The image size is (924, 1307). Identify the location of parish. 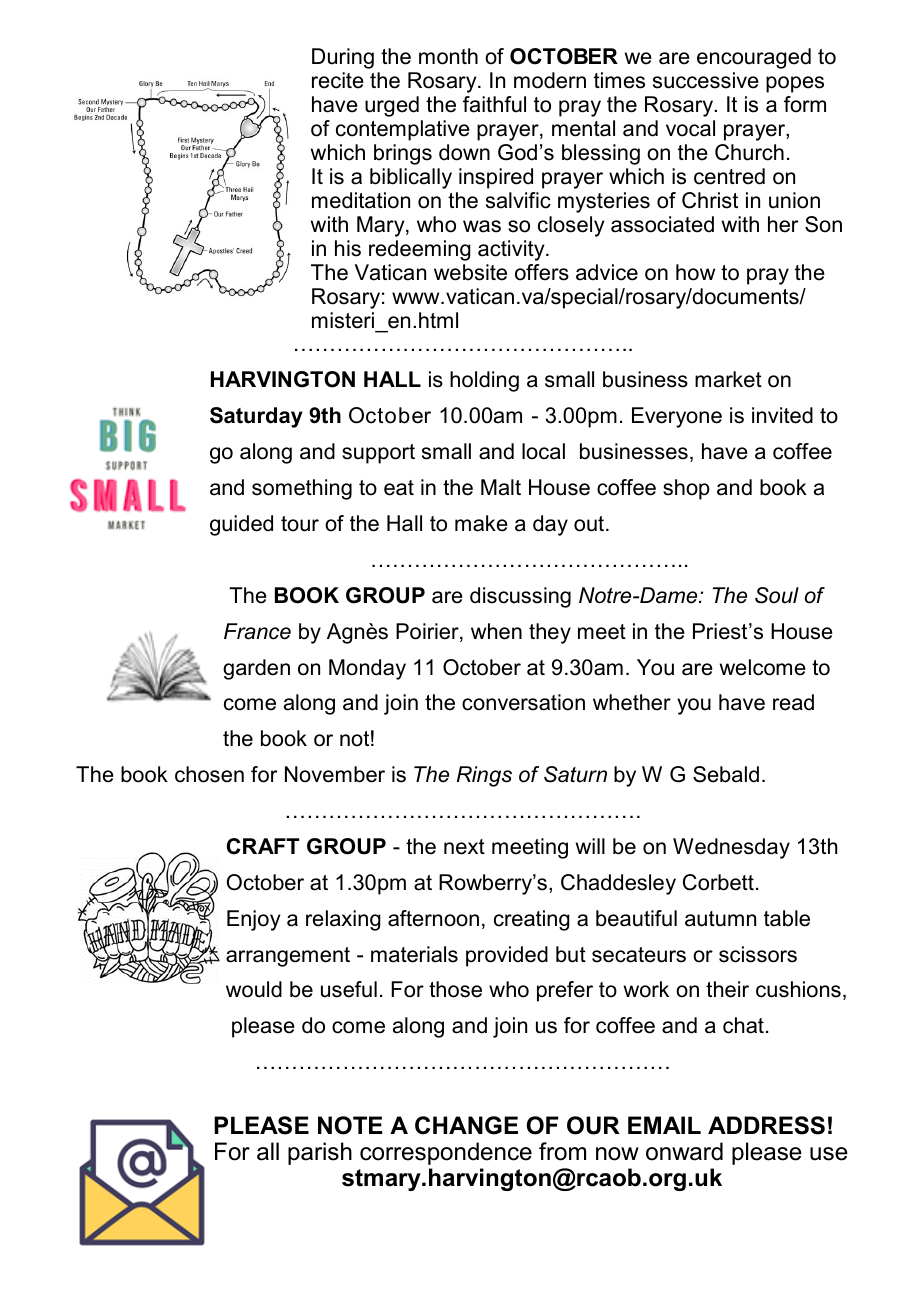
(320, 1153).
